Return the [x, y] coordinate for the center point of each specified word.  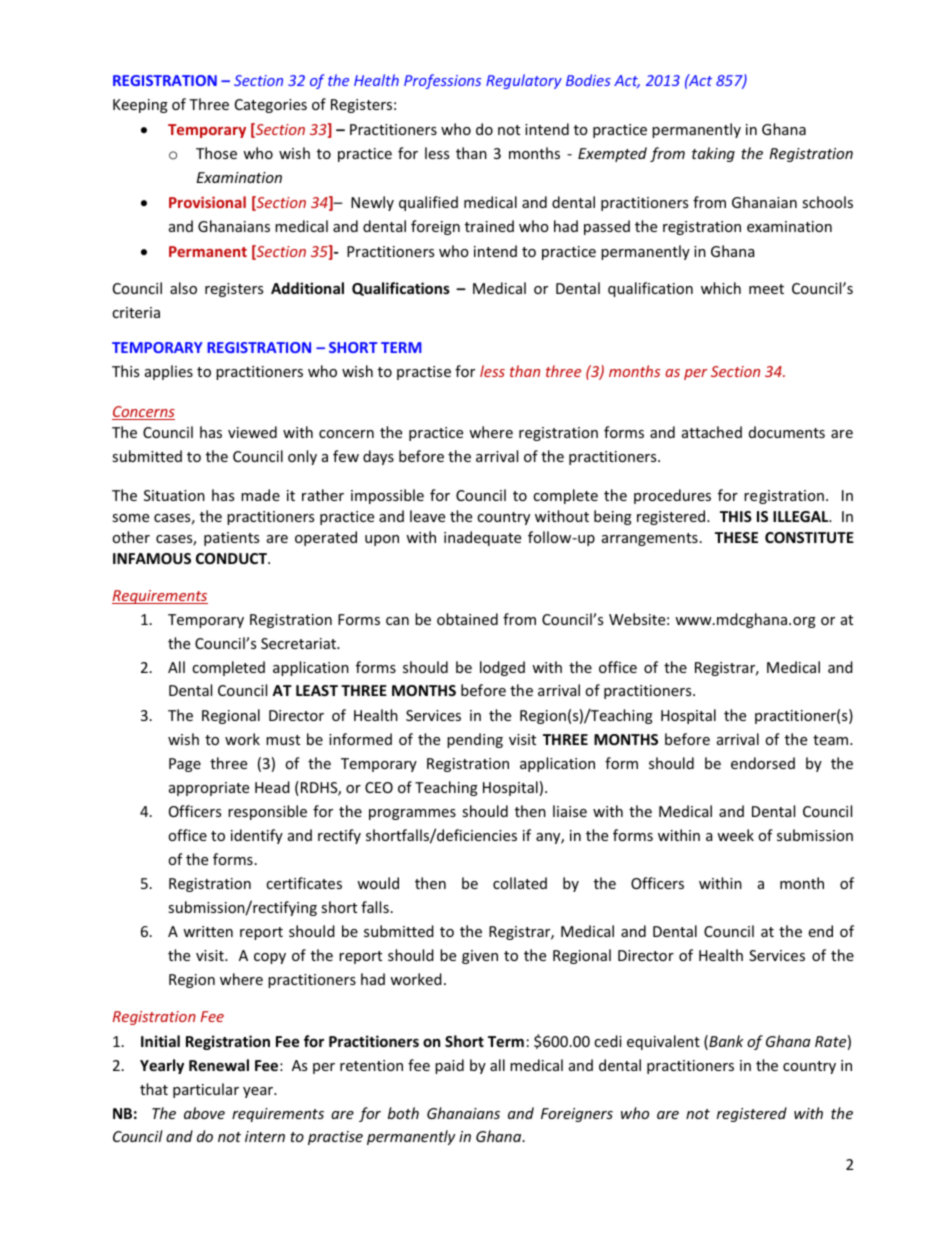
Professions [442, 81]
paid [449, 1066]
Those [216, 153]
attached [712, 432]
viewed [252, 432]
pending [475, 740]
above [204, 1113]
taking [713, 154]
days [378, 457]
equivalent [663, 1042]
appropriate [209, 789]
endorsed [763, 763]
